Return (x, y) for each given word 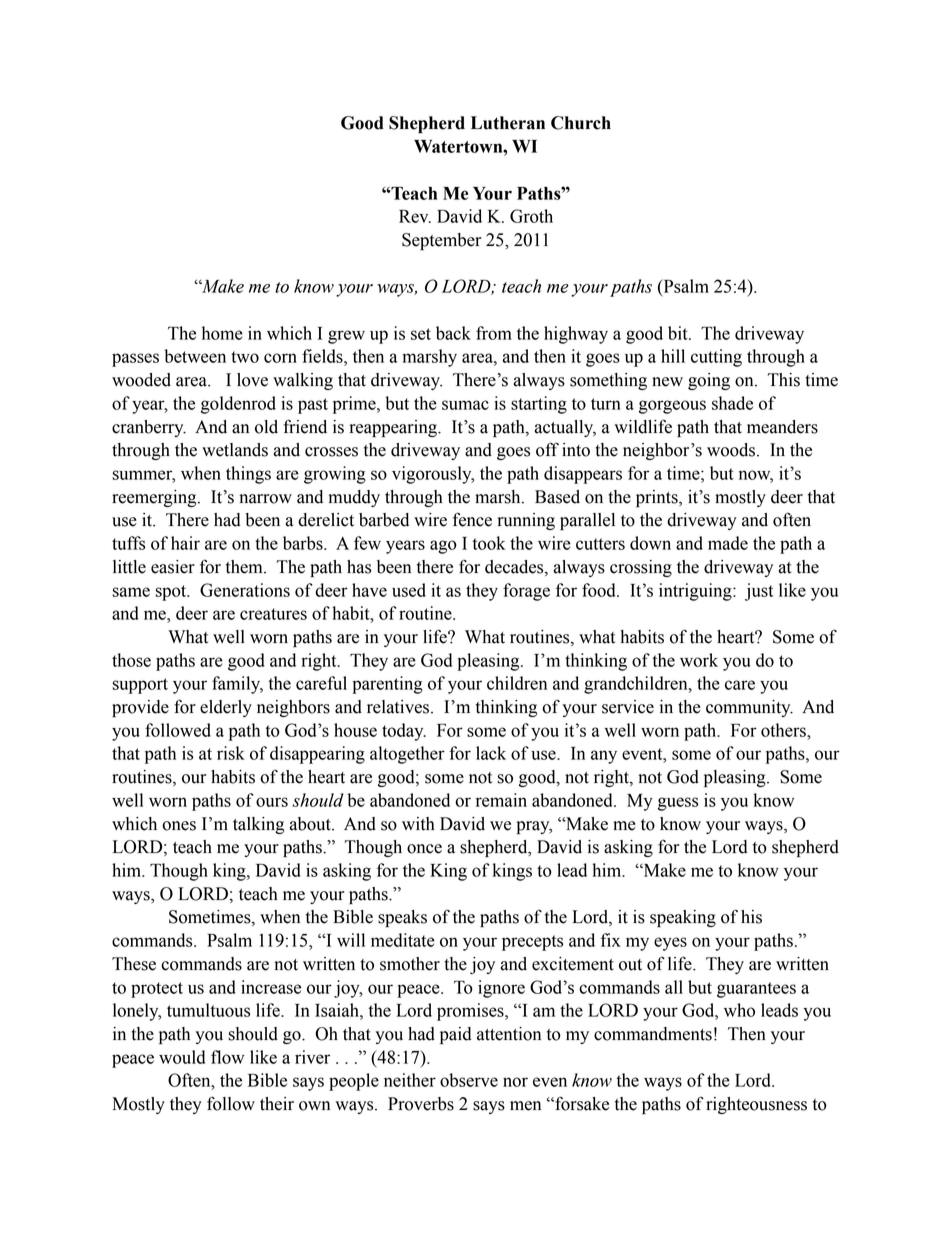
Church (581, 123)
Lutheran (508, 123)
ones (179, 826)
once (424, 849)
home (222, 333)
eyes (670, 944)
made (728, 543)
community (749, 708)
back (453, 333)
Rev (415, 216)
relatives (399, 707)
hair (185, 543)
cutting (716, 358)
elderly (226, 708)
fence (472, 519)
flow (227, 1057)
